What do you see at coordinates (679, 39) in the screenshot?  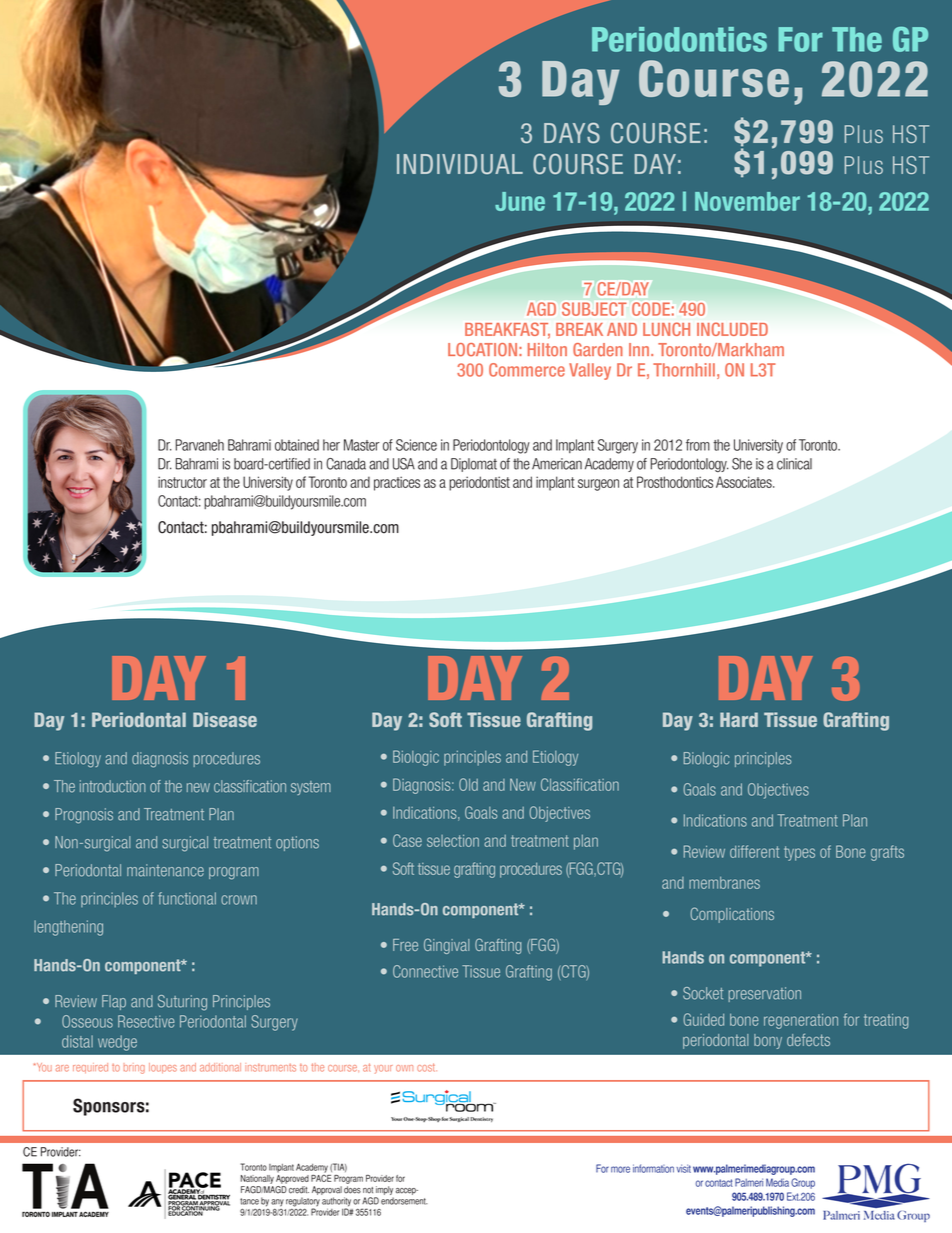 I see `Periodontics` at bounding box center [679, 39].
